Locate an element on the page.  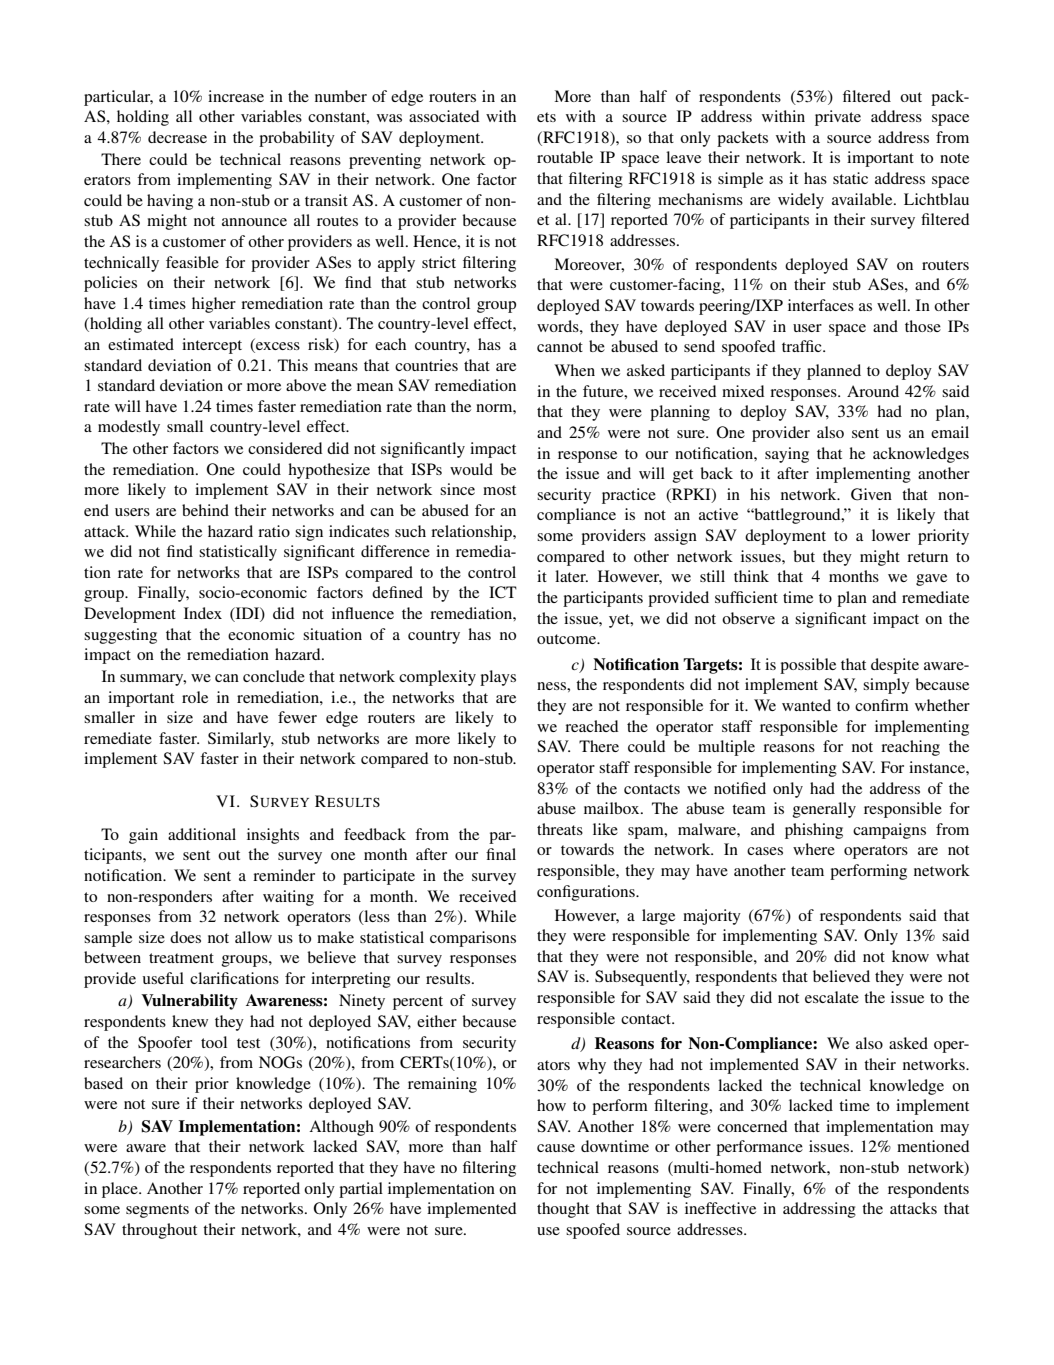
segments is located at coordinates (157, 1211).
